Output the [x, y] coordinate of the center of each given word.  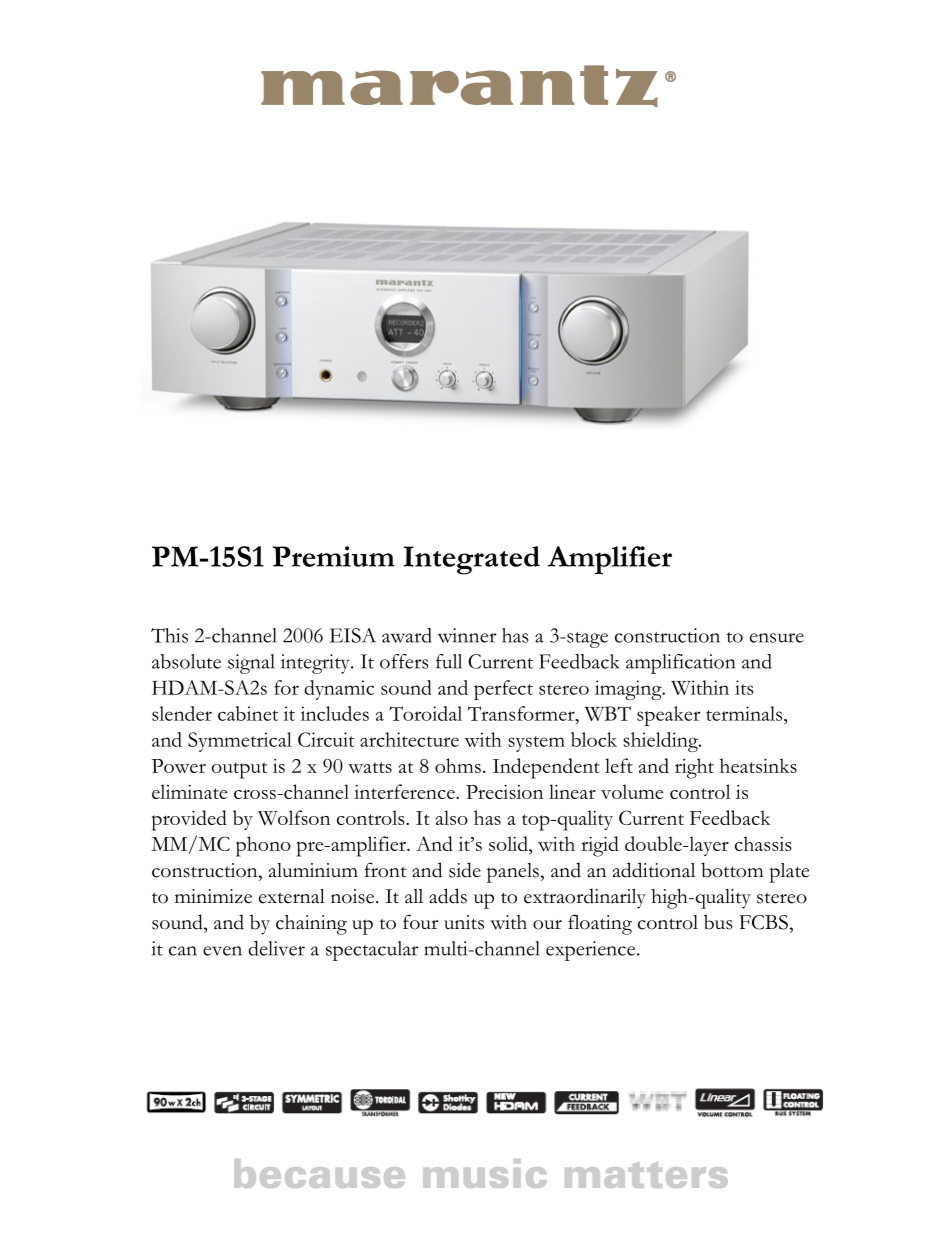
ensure [777, 638]
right [694, 768]
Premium [334, 556]
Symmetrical [240, 742]
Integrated [472, 560]
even [222, 951]
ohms [458, 765]
